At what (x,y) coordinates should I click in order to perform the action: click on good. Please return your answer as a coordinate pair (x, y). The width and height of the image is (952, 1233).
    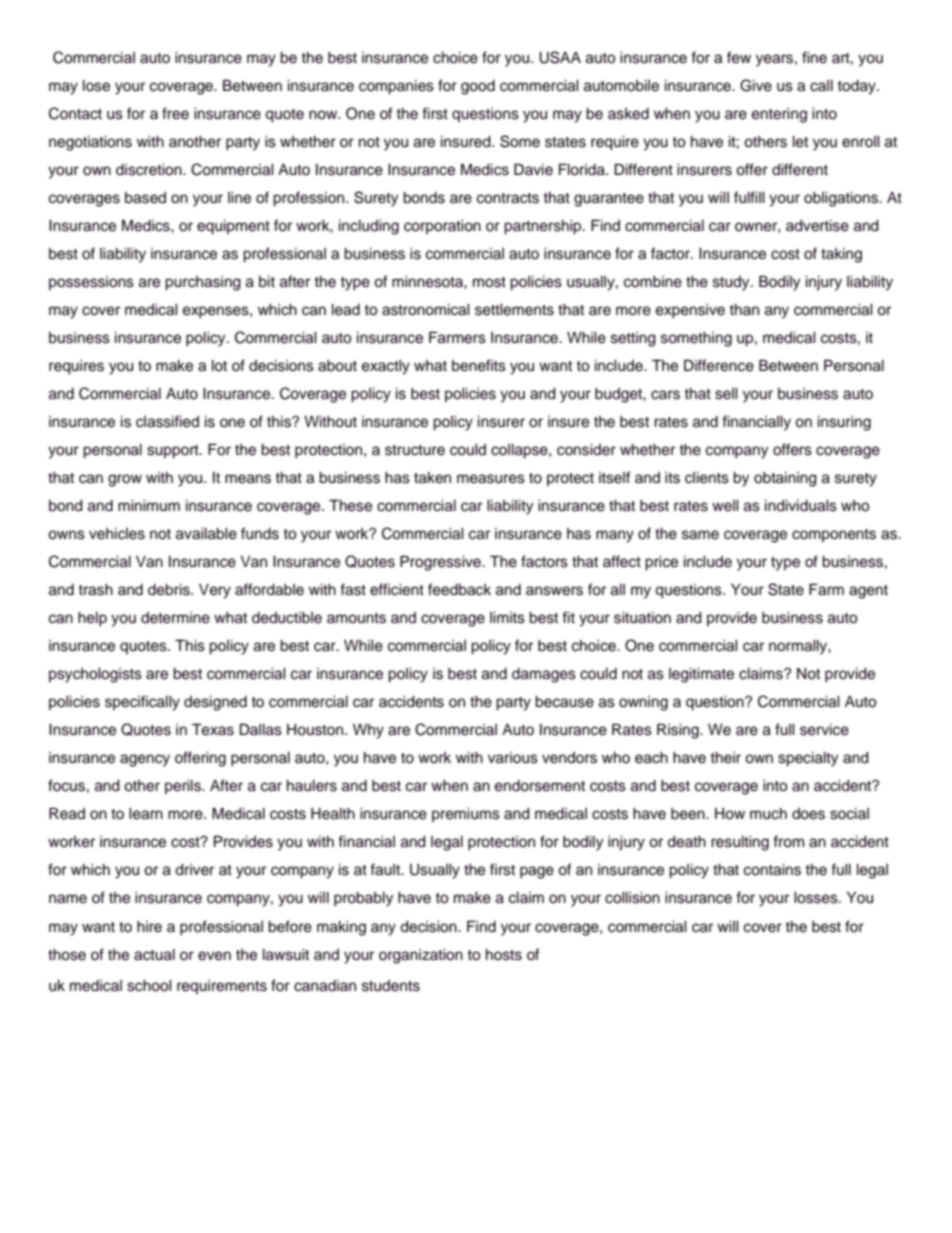
    Looking at the image, I should click on (478, 87).
